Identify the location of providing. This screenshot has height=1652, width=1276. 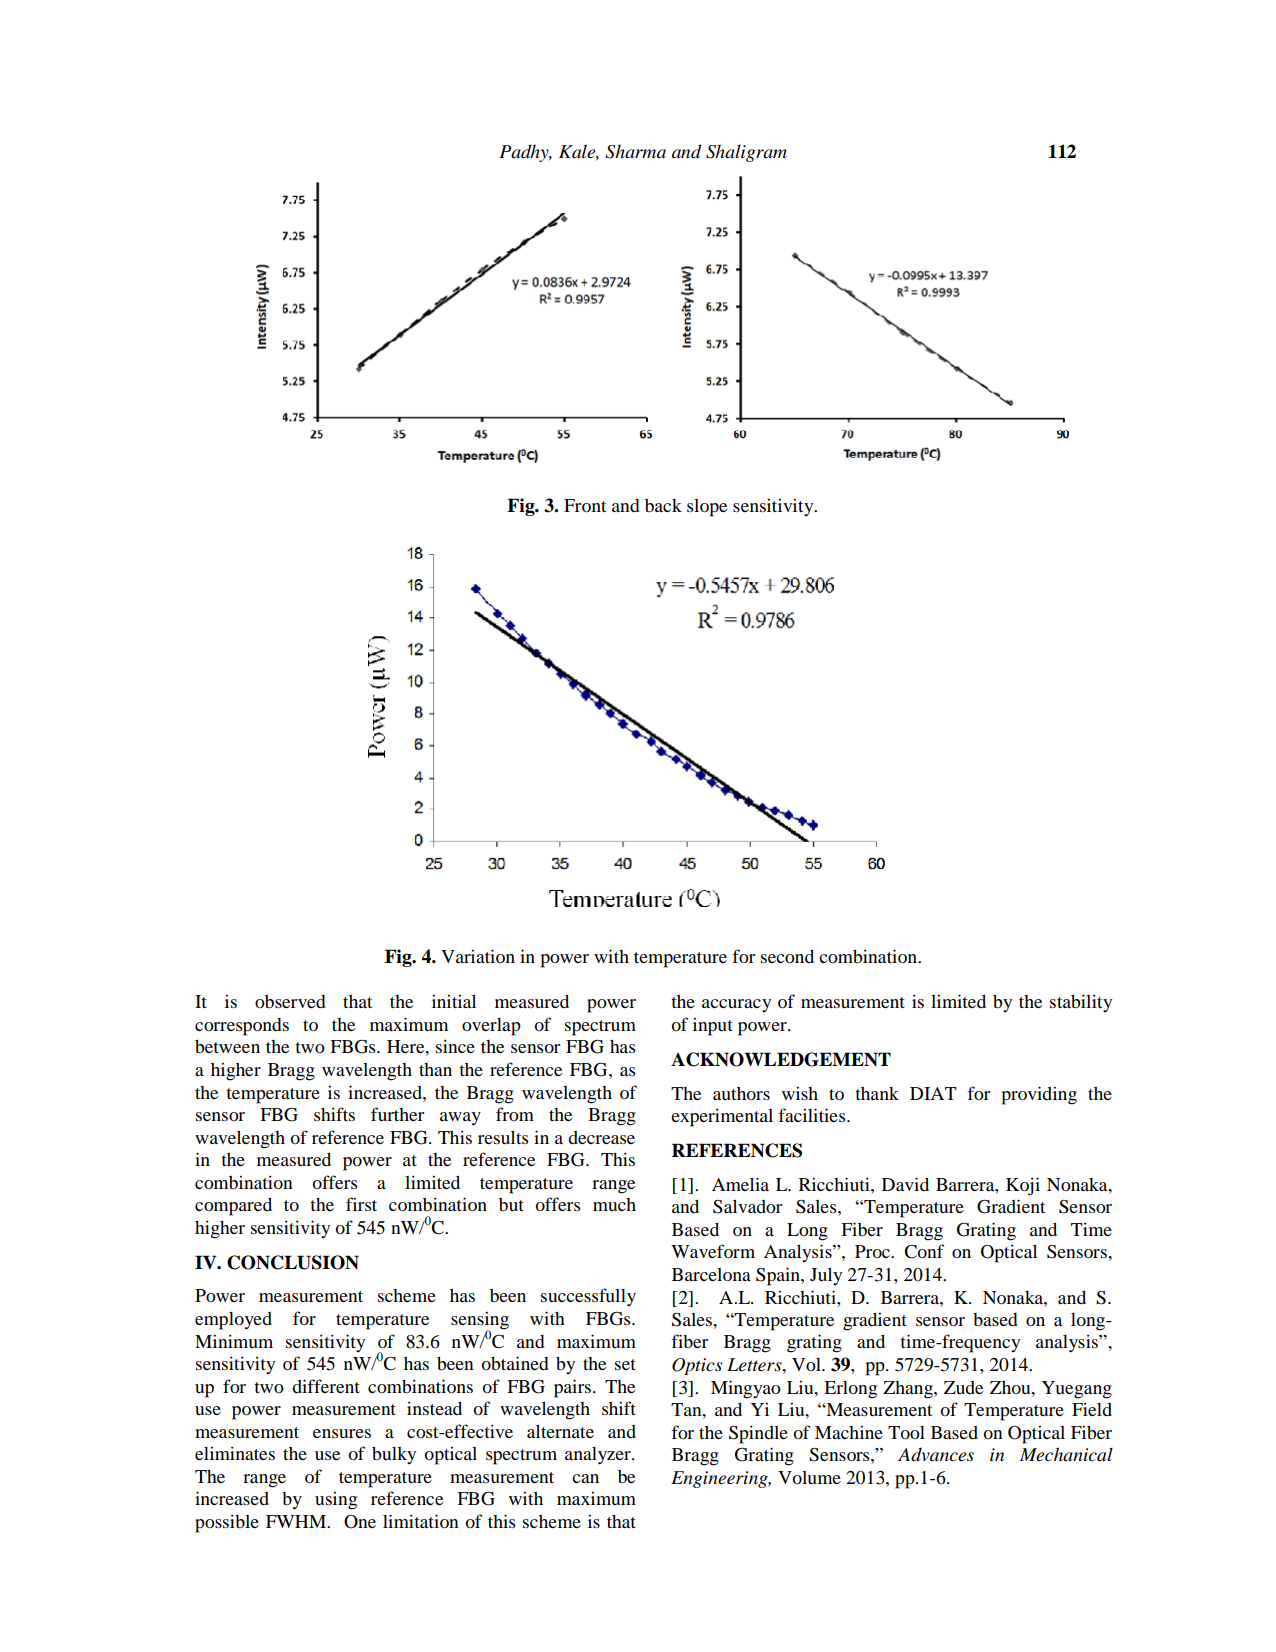
(1039, 1095).
